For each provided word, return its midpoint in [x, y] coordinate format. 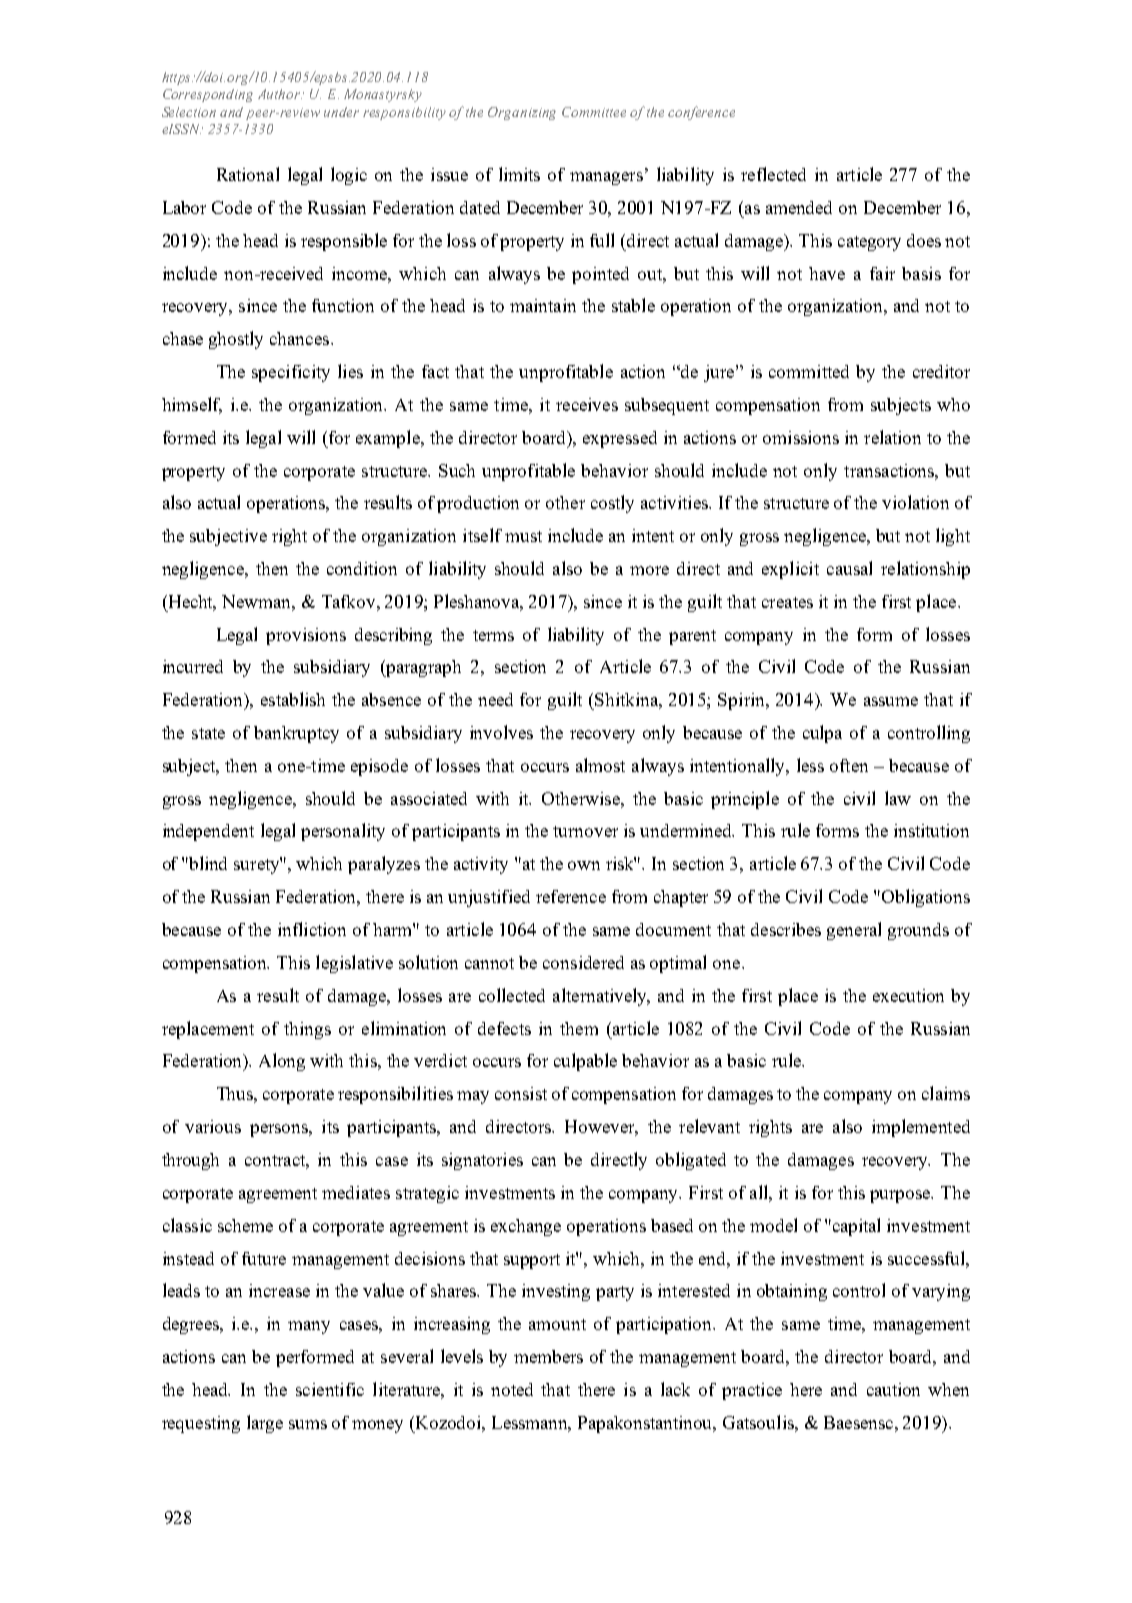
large [265, 1424]
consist [521, 1093]
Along [282, 1062]
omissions [801, 437]
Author [280, 94]
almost [600, 765]
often [849, 765]
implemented [921, 1128]
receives [587, 404]
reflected [773, 174]
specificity [291, 373]
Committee [594, 112]
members [548, 1356]
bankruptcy [296, 734]
